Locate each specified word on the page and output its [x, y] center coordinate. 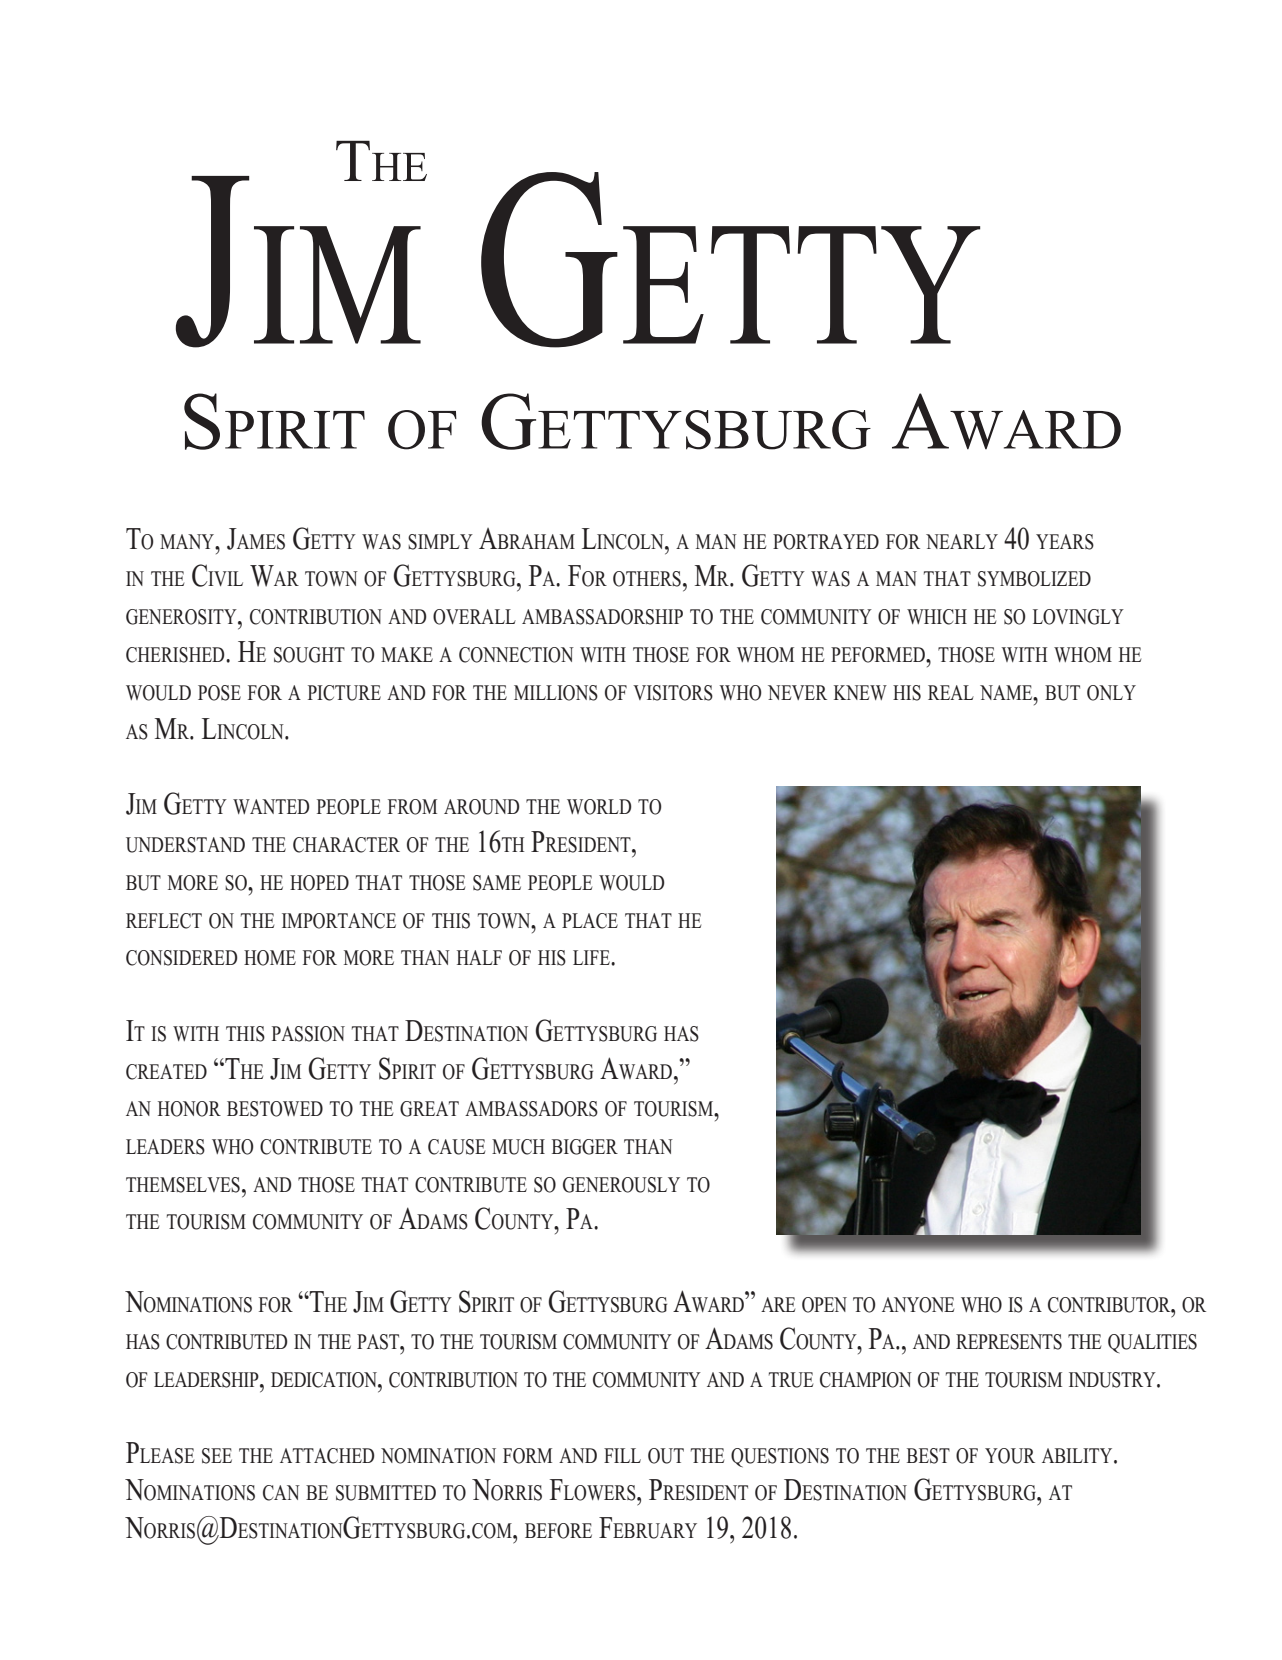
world [599, 807]
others [647, 579]
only [1111, 693]
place [590, 921]
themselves [183, 1185]
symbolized [1034, 579]
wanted [271, 806]
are [778, 1304]
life [592, 957]
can [281, 1493]
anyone [918, 1305]
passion [308, 1034]
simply [440, 542]
